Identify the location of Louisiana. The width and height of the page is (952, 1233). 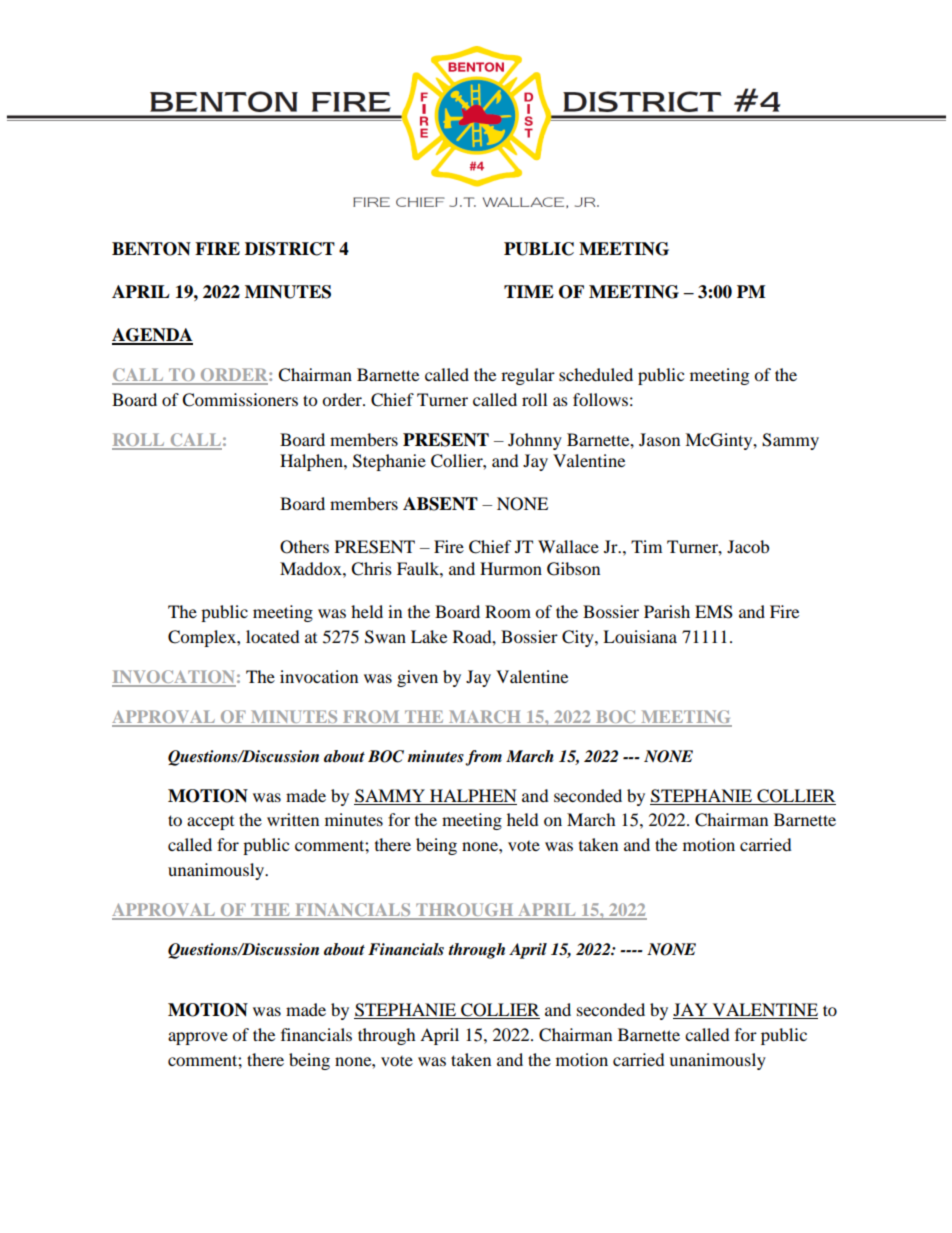
(640, 636).
